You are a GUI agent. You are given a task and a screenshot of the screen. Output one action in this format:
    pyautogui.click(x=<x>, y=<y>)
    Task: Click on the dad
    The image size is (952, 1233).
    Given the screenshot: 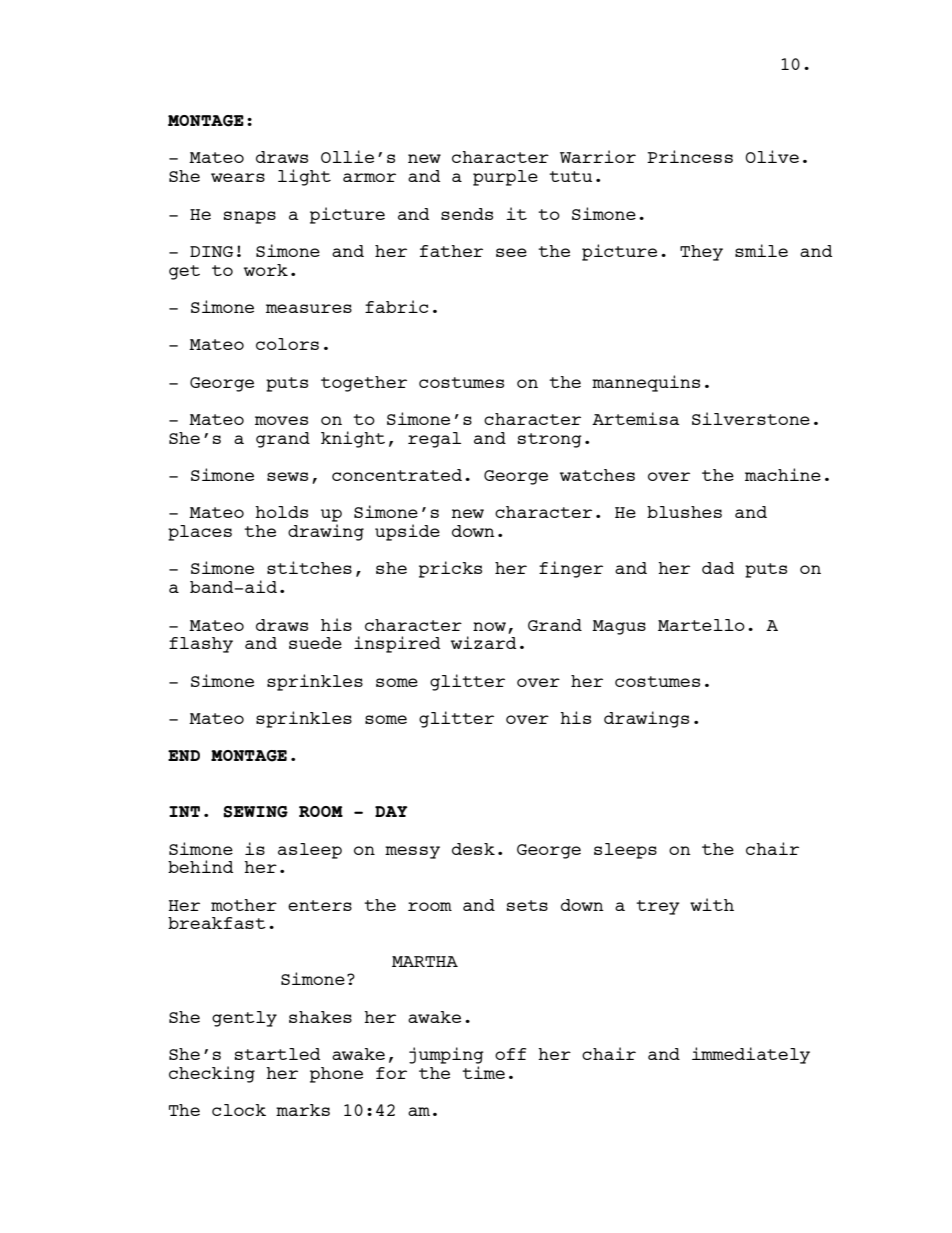 What is the action you would take?
    pyautogui.click(x=718, y=568)
